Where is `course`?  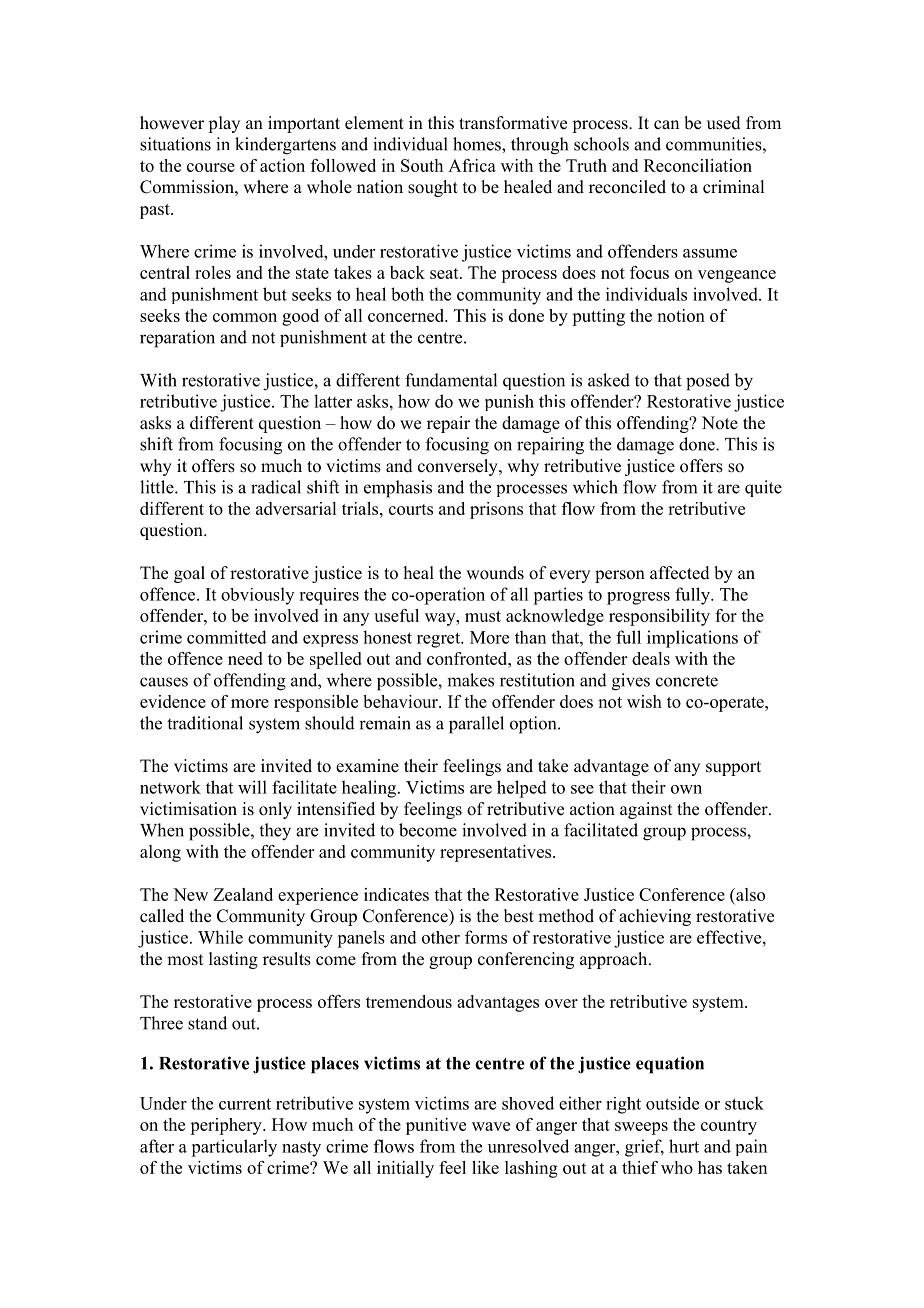 course is located at coordinates (211, 167).
